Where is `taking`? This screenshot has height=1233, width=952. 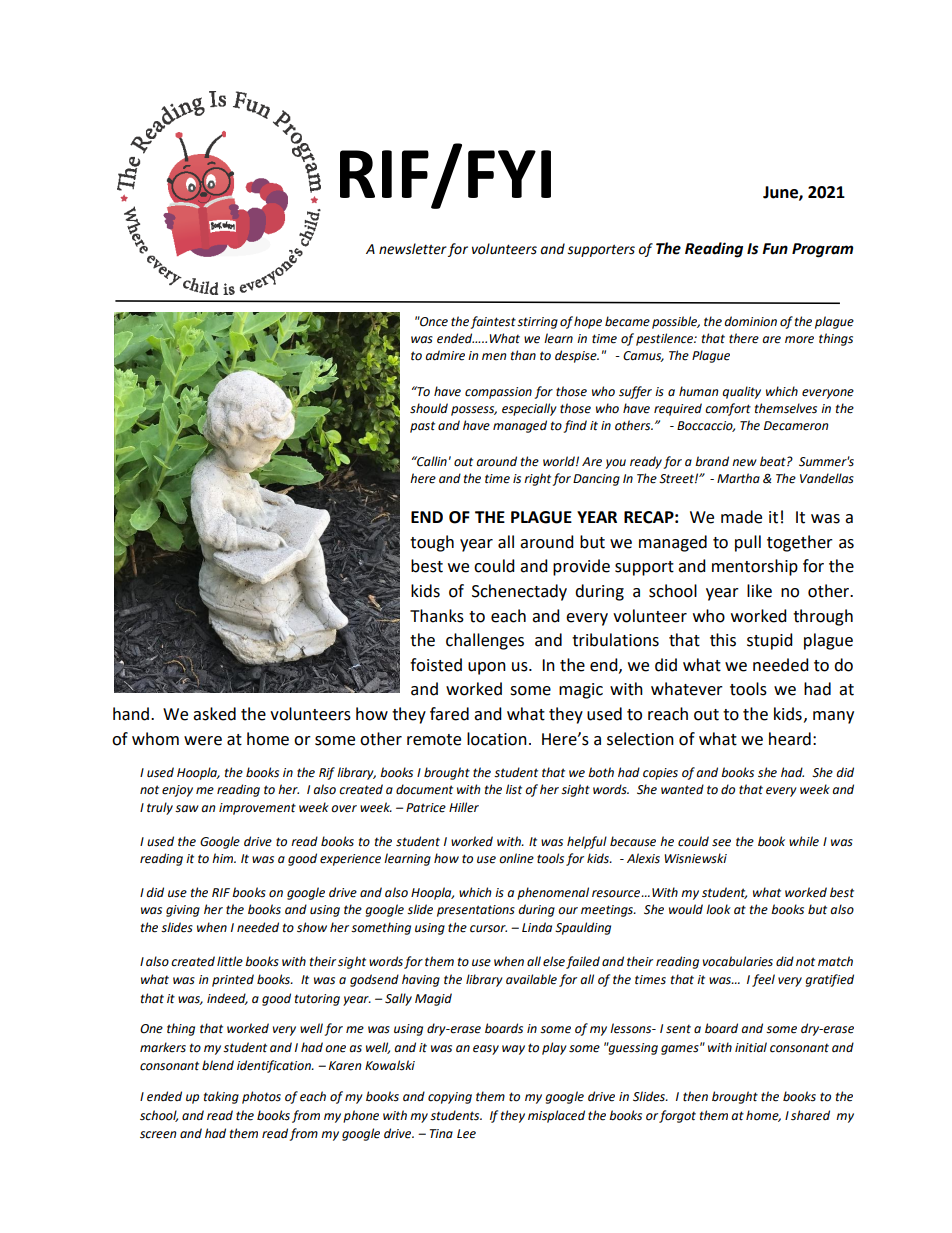
taking is located at coordinates (221, 1097).
